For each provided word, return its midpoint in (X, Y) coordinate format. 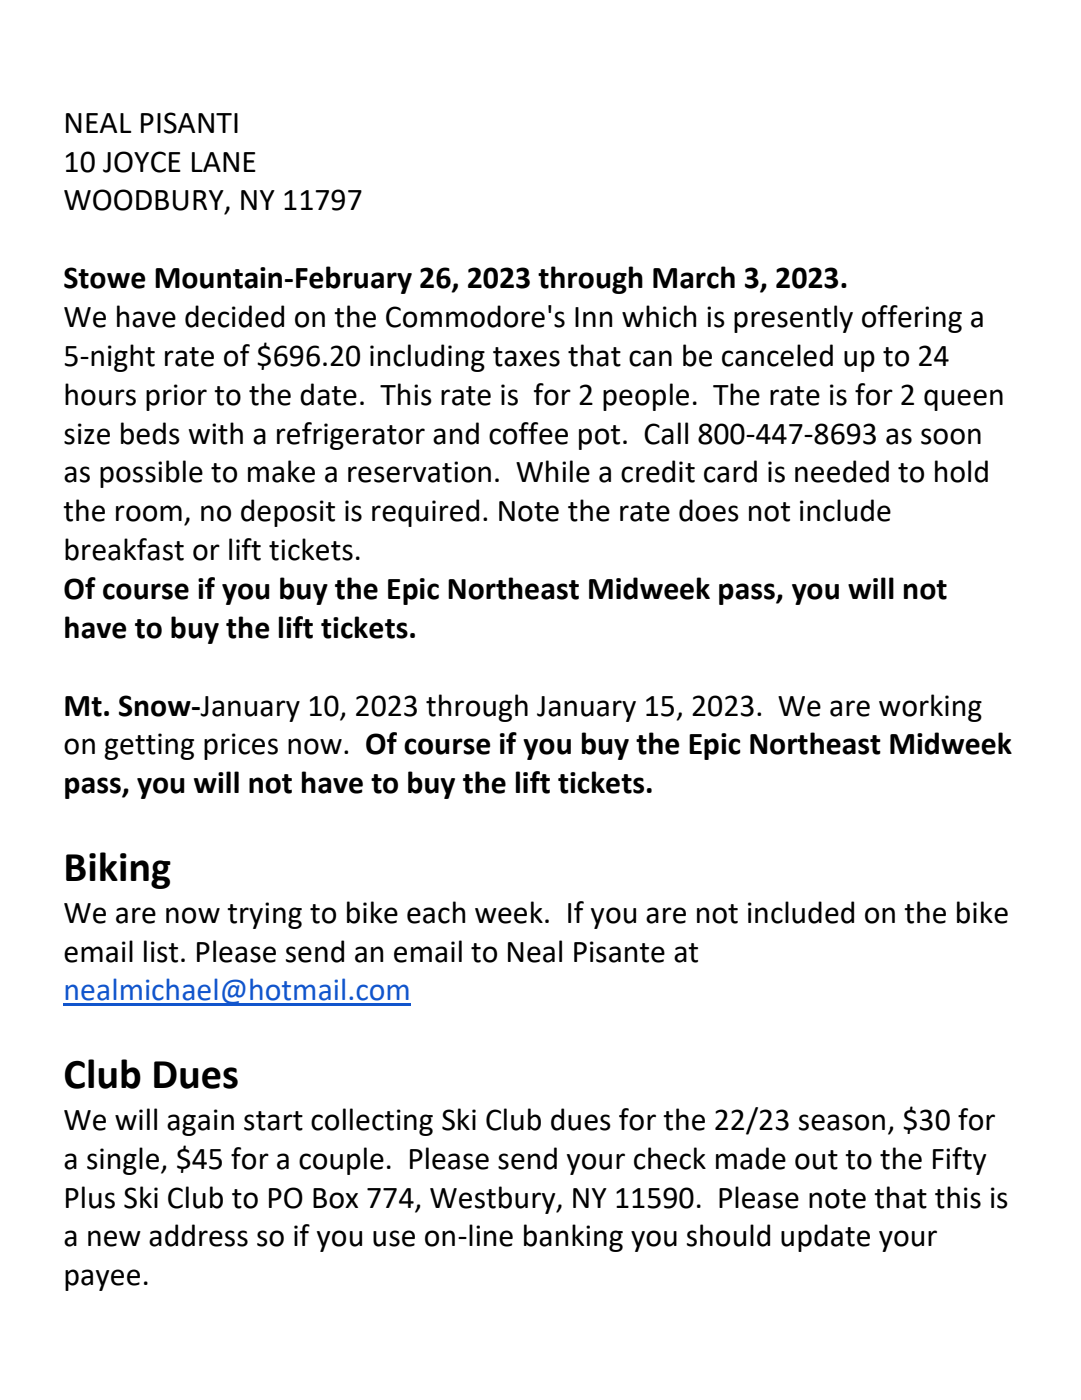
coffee (528, 433)
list (161, 951)
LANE (224, 162)
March (694, 277)
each (436, 912)
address (198, 1235)
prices (241, 746)
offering (912, 319)
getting (149, 746)
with (215, 433)
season (842, 1122)
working (930, 708)
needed (842, 471)
